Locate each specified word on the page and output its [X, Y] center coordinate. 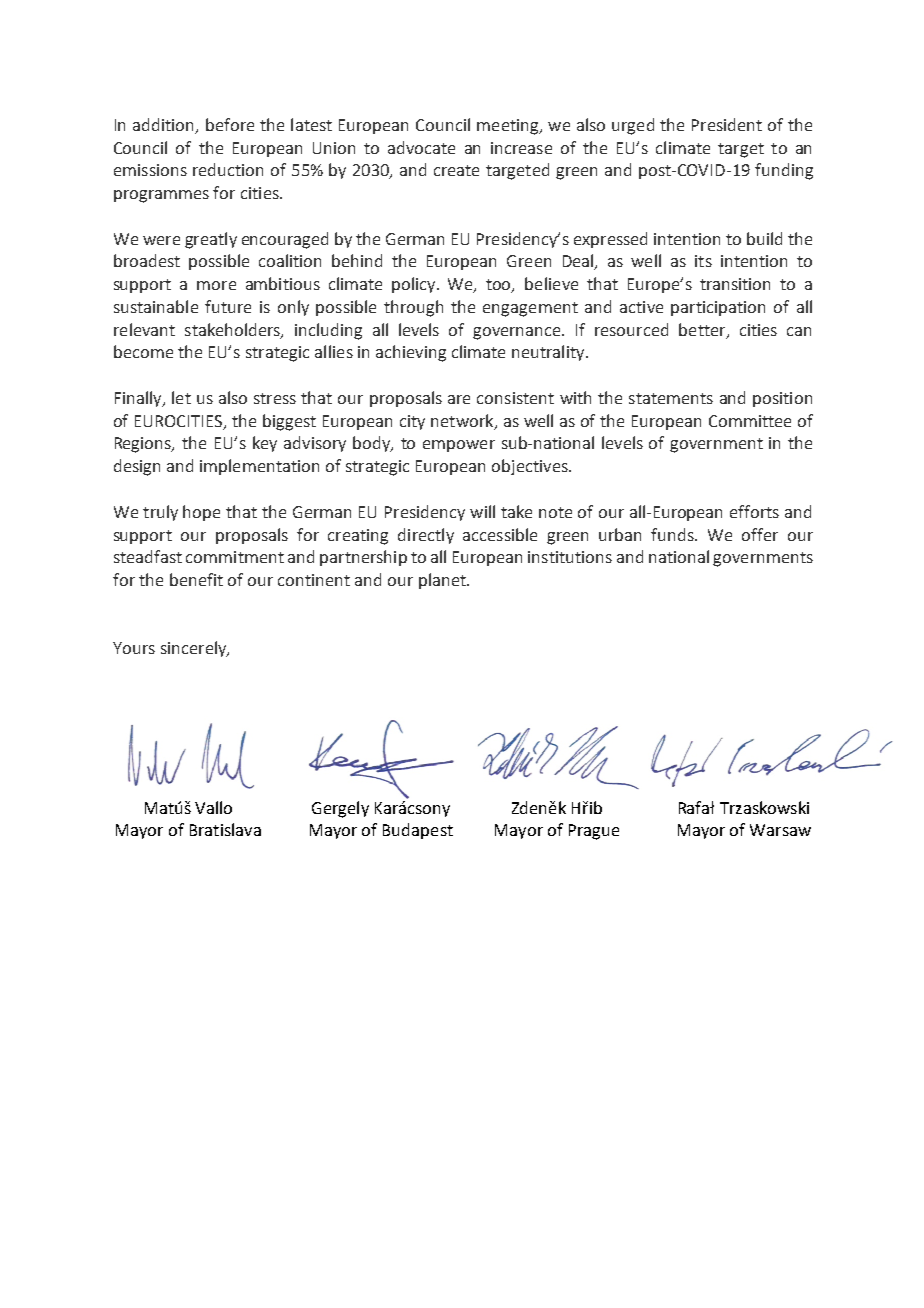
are [459, 399]
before [230, 124]
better [703, 330]
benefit [196, 579]
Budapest [418, 831]
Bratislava [225, 829]
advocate [421, 147]
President [727, 124]
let [181, 397]
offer [760, 534]
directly [426, 536]
